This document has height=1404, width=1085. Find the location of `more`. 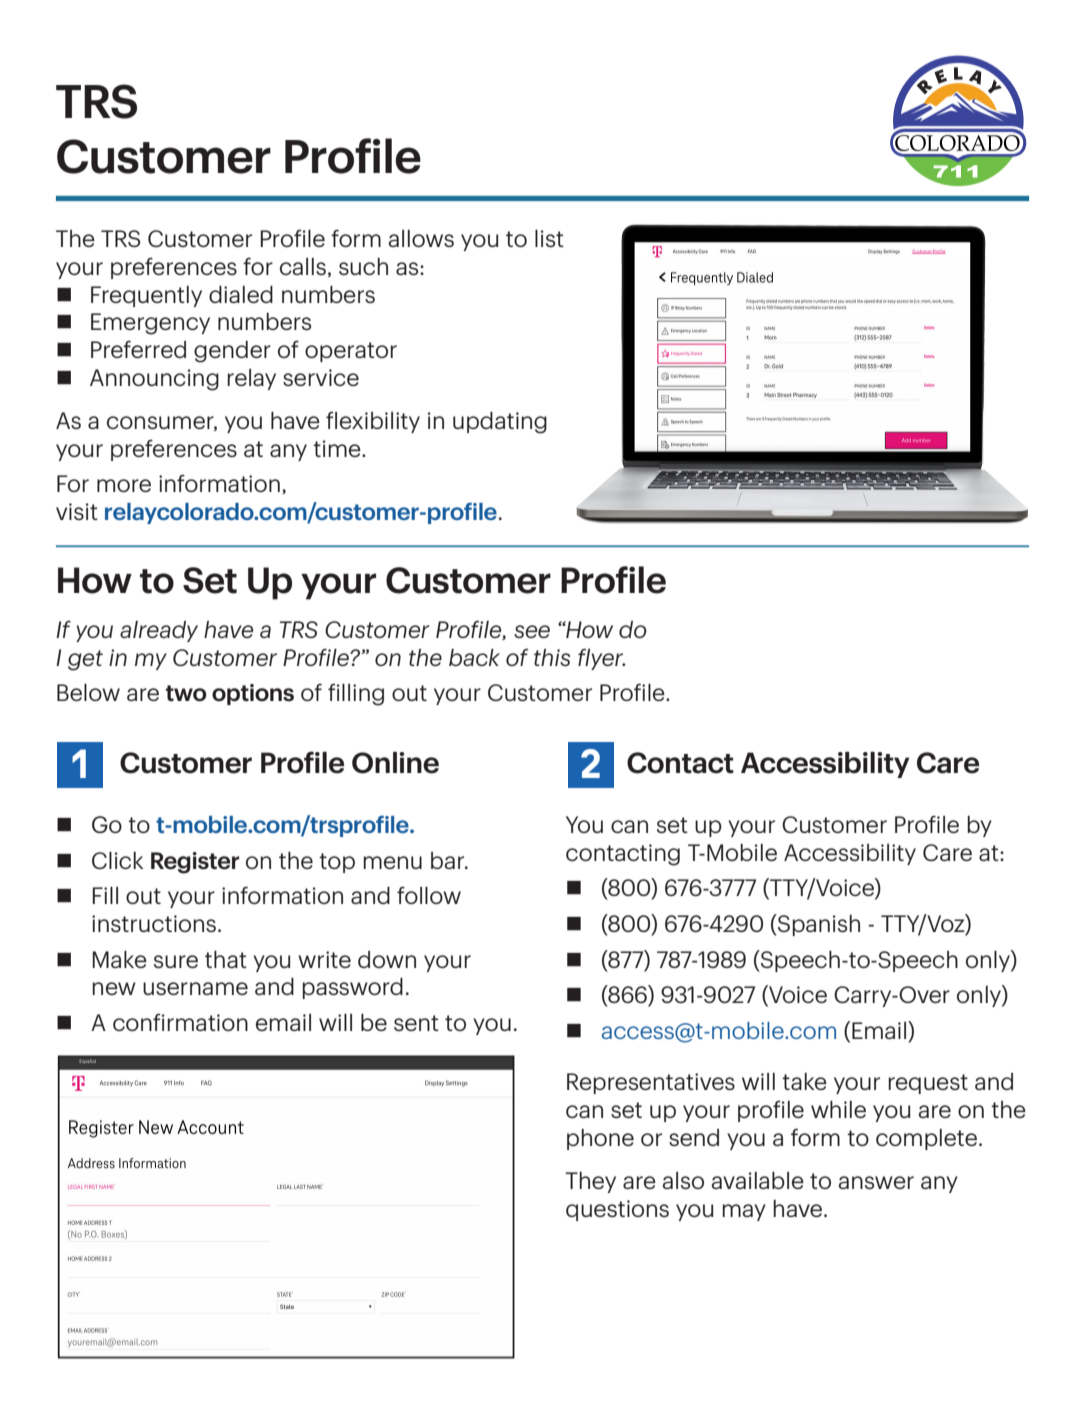

more is located at coordinates (124, 485).
